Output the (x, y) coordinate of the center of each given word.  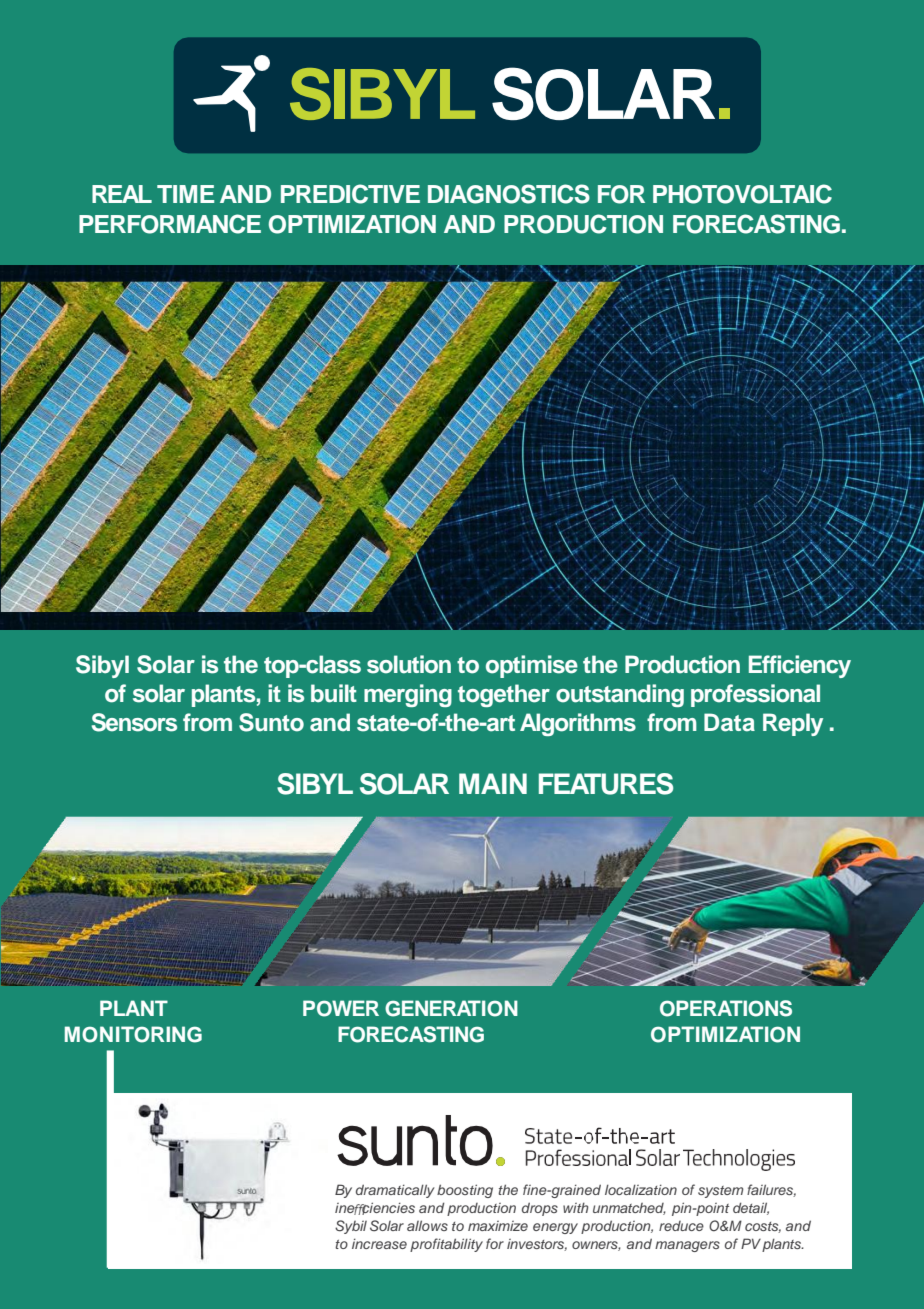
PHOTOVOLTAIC (742, 194)
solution (409, 664)
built (334, 693)
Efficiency (800, 666)
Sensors (134, 722)
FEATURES (606, 784)
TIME (185, 194)
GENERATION (451, 1008)
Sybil (351, 1227)
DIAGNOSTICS (509, 194)
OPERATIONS (726, 1008)
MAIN (493, 783)
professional (755, 695)
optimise (532, 666)
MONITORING (133, 1034)
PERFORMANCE (170, 224)
